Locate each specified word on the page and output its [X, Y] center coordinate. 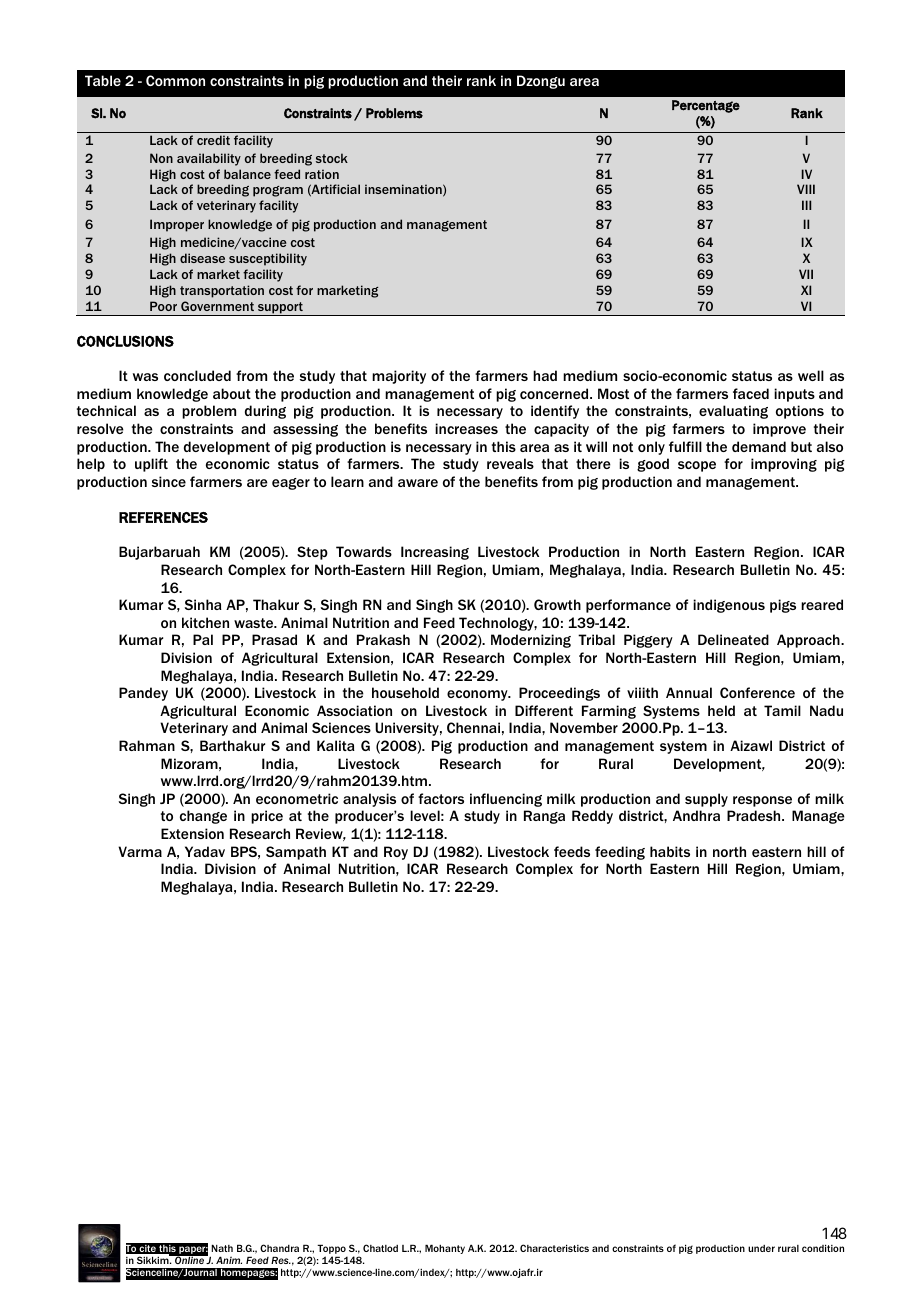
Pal [203, 639]
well [811, 375]
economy [478, 695]
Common [175, 80]
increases [466, 428]
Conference [757, 692]
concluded [197, 375]
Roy [396, 853]
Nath [222, 1248]
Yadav [205, 851]
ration [322, 174]
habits [670, 851]
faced [751, 393]
